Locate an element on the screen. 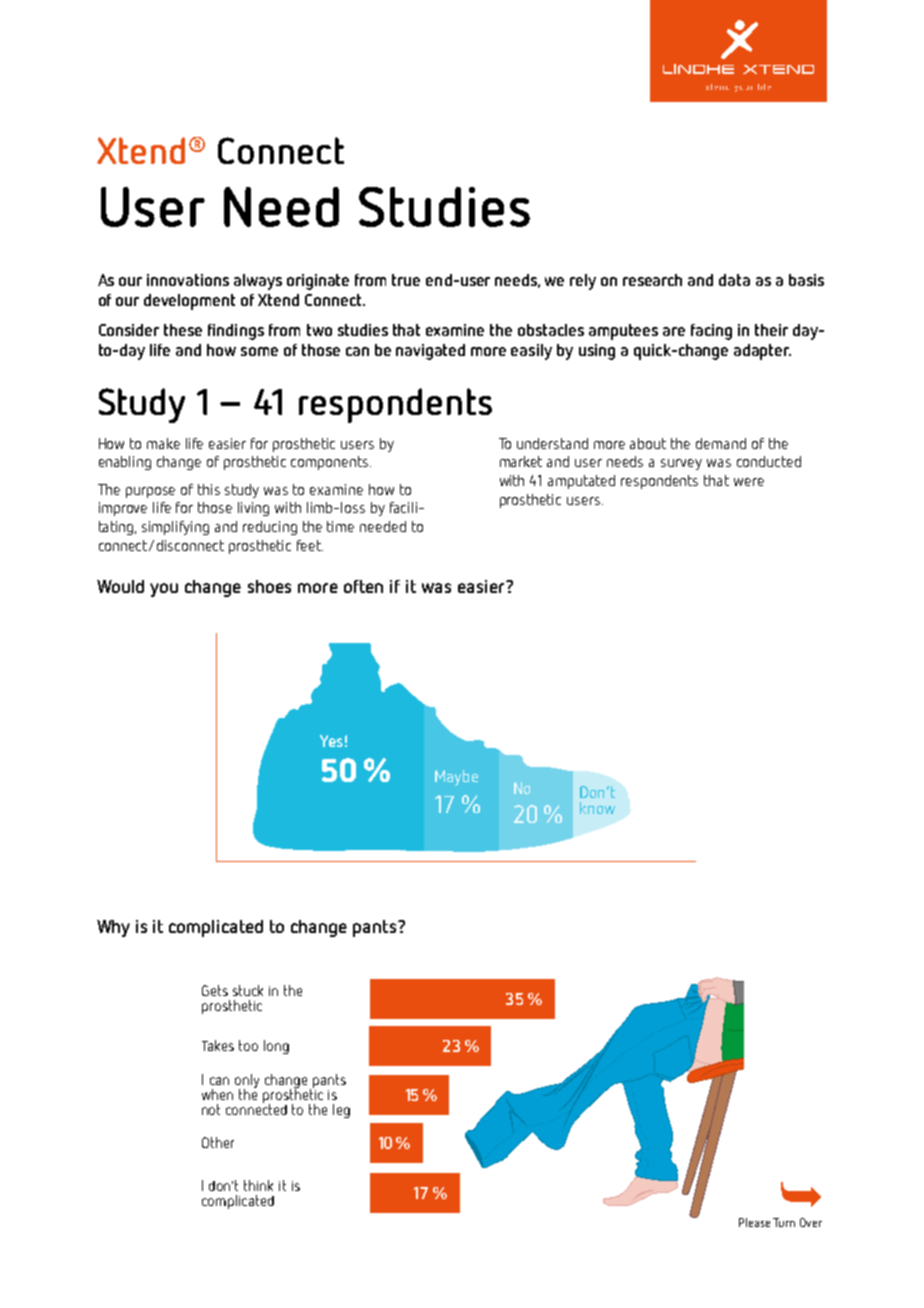 This screenshot has width=924, height=1308. long is located at coordinates (276, 1047).
